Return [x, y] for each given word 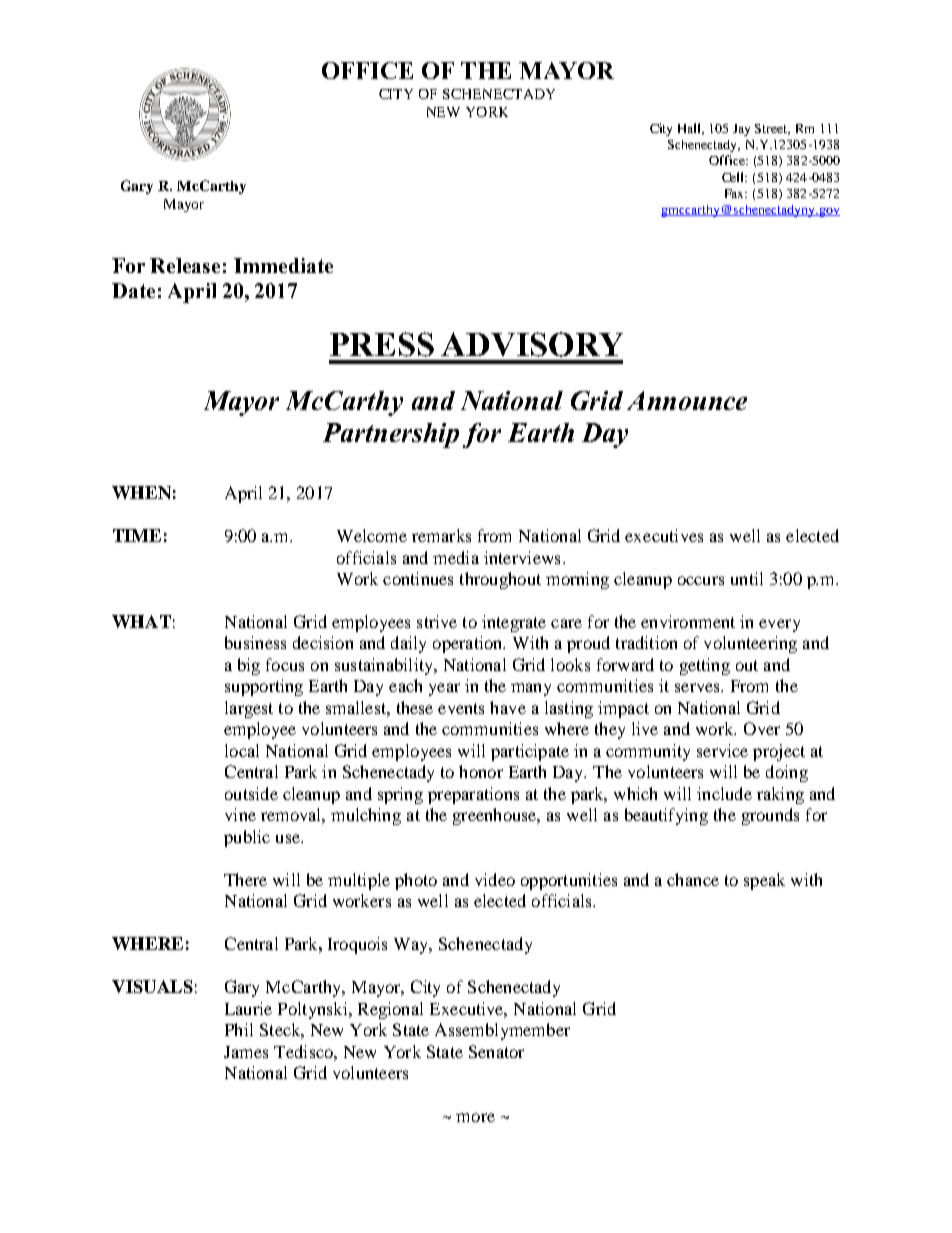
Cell [734, 177]
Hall [691, 129]
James [246, 1052]
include [724, 793]
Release [185, 265]
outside [251, 793]
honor [481, 771]
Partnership [391, 435]
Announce [687, 400]
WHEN [141, 492]
